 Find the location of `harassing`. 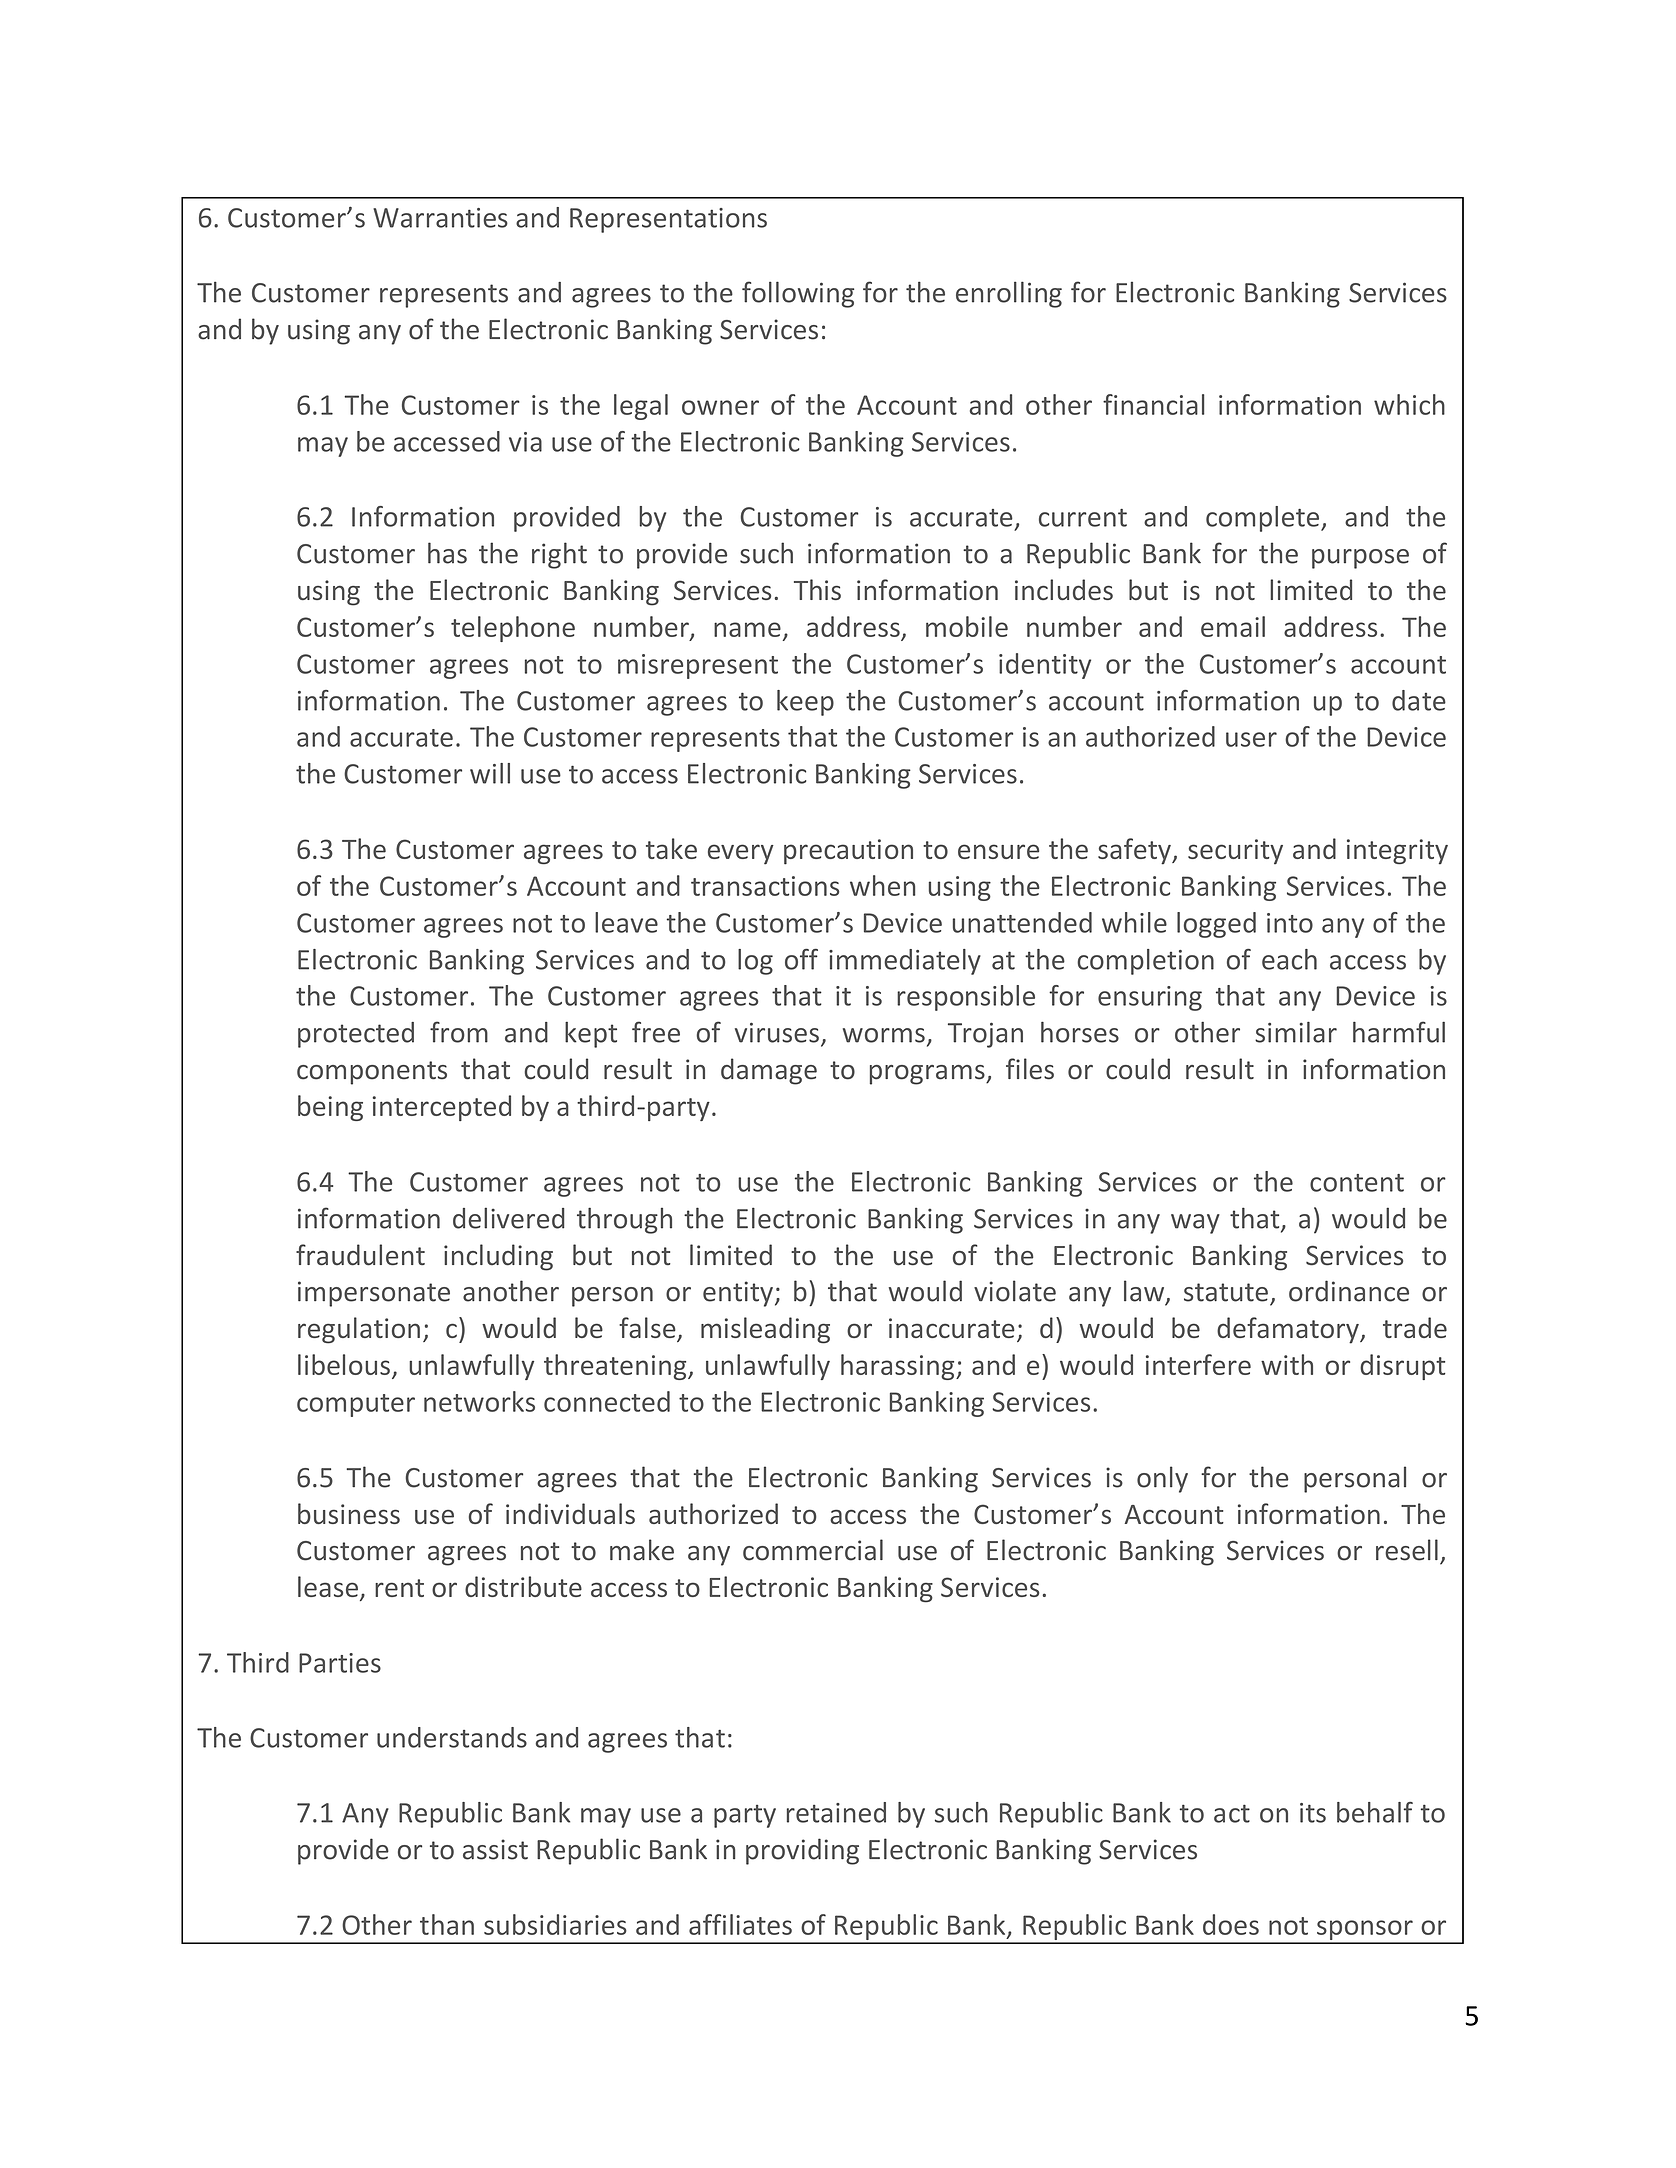

harassing is located at coordinates (899, 1367).
